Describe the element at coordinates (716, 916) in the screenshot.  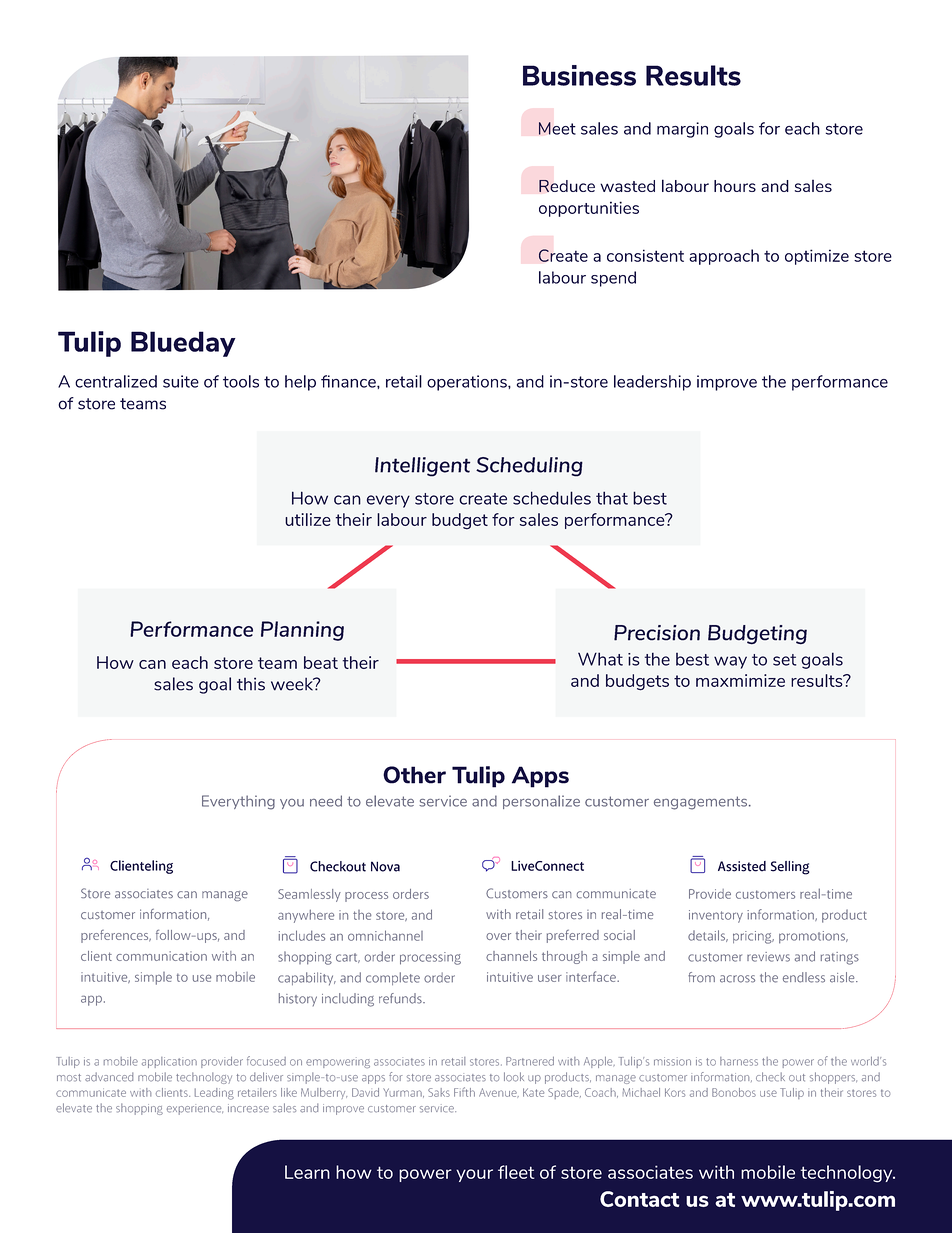
I see `inventory` at that location.
